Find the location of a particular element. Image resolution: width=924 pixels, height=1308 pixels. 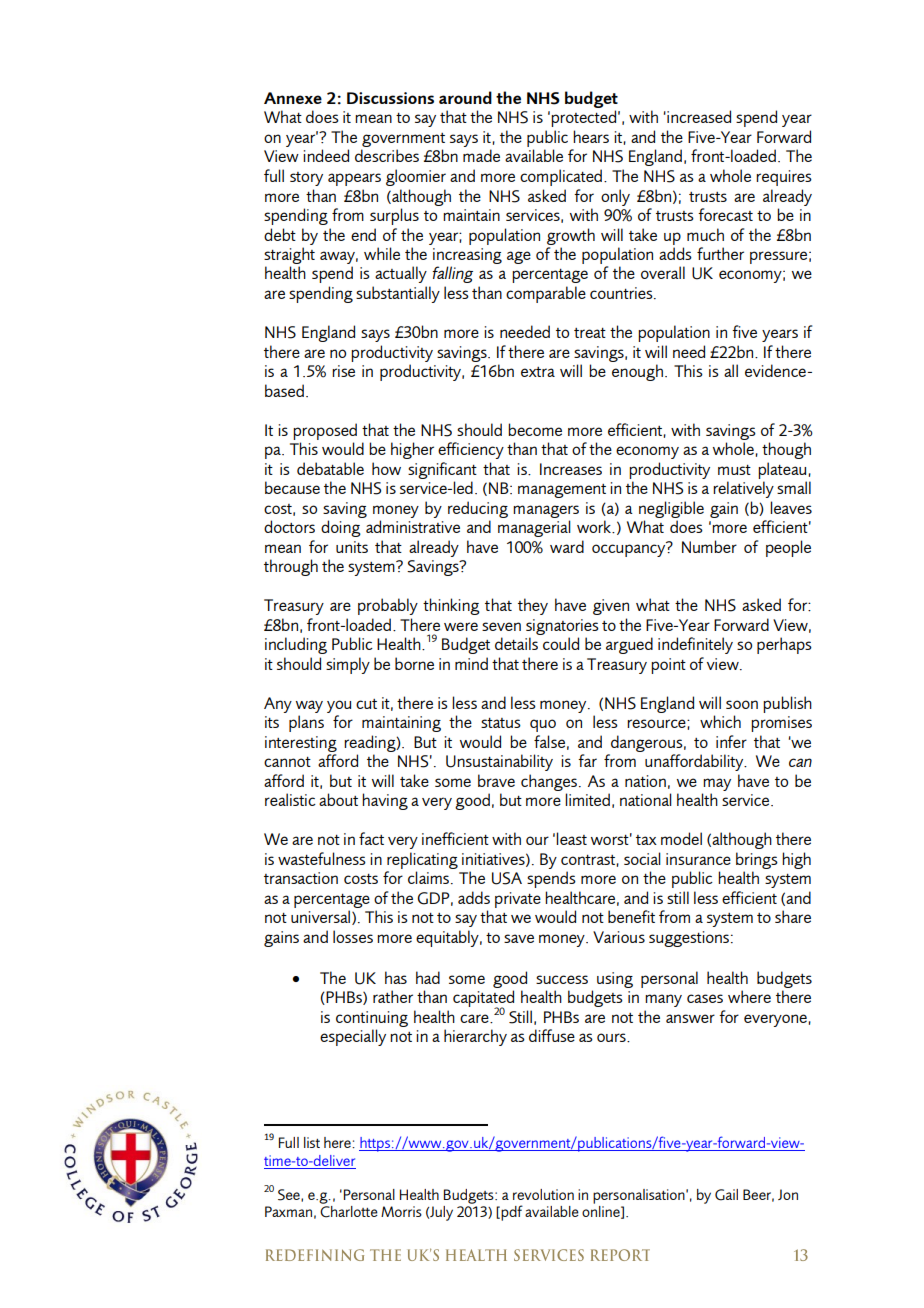

simply is located at coordinates (348, 665).
